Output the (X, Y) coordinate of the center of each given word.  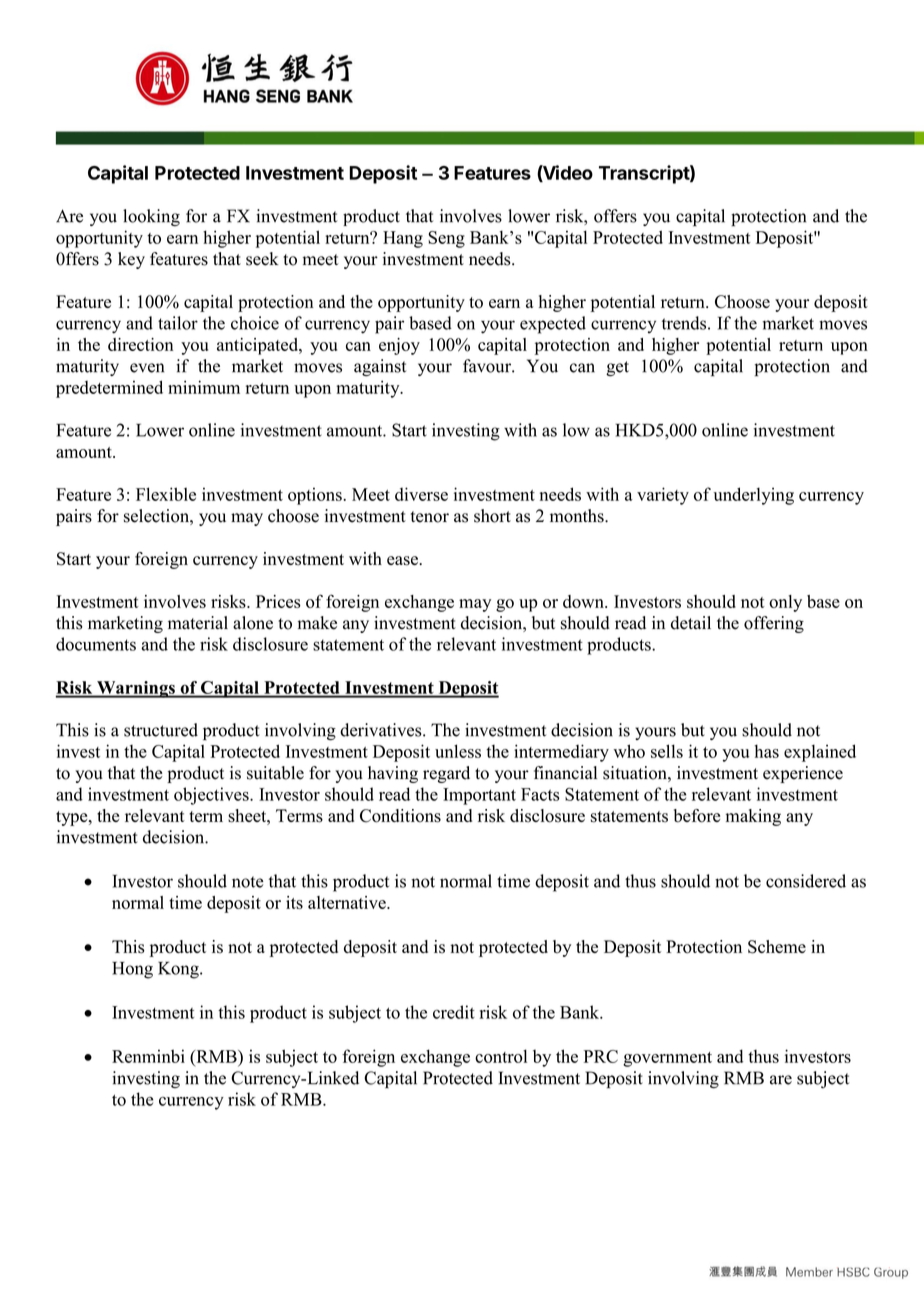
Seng (446, 239)
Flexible (166, 494)
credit (454, 1012)
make (317, 623)
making (753, 817)
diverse (421, 494)
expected (553, 325)
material (198, 623)
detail (691, 623)
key (131, 260)
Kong (179, 970)
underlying (754, 496)
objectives (212, 796)
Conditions (400, 816)
